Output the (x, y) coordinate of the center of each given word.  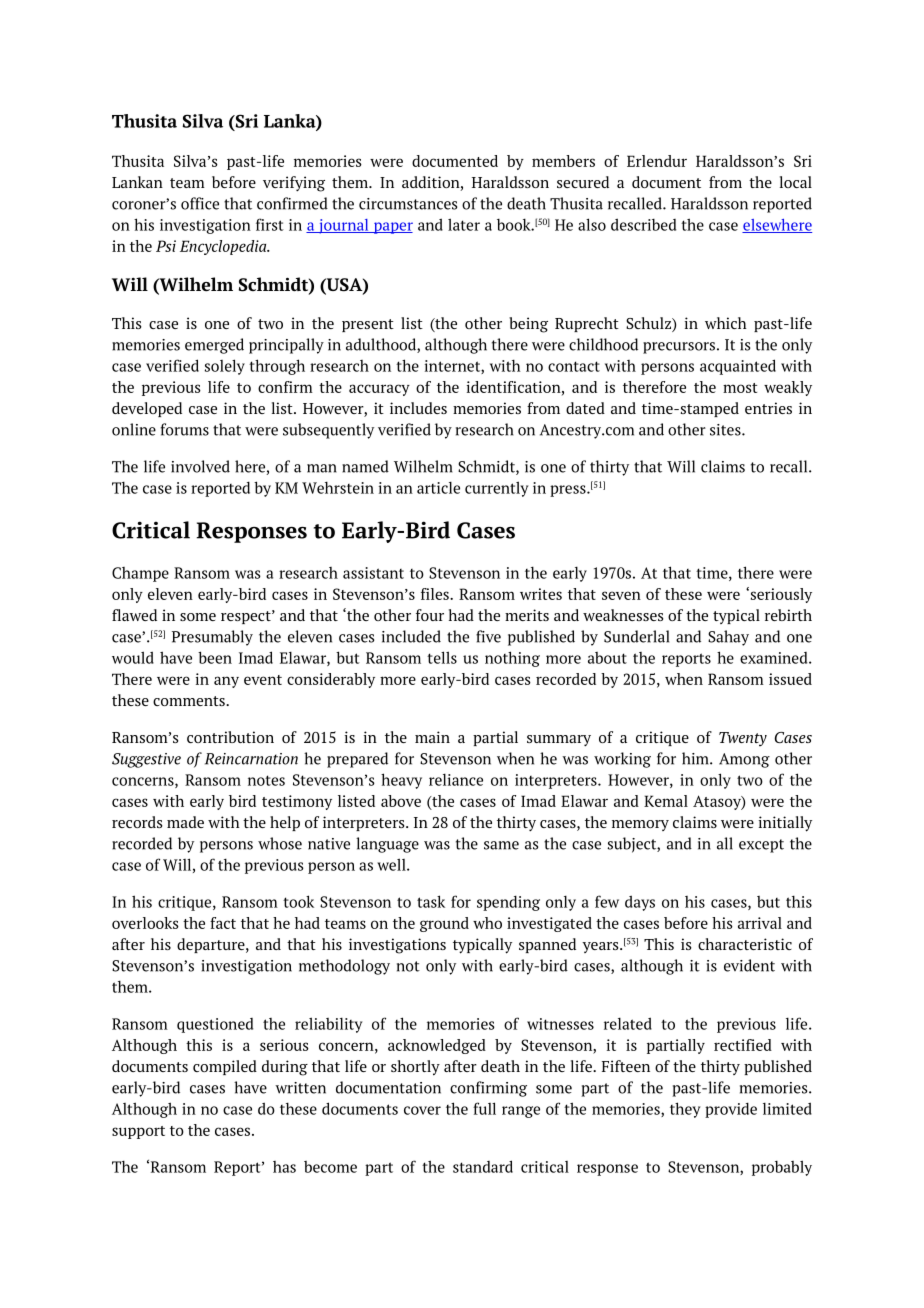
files (436, 594)
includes (418, 408)
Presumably (212, 638)
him (696, 758)
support (138, 1132)
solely (225, 367)
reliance (456, 779)
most (740, 388)
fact (223, 923)
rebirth (788, 615)
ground (444, 924)
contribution (230, 737)
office (200, 203)
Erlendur (657, 161)
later (464, 224)
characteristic (745, 944)
